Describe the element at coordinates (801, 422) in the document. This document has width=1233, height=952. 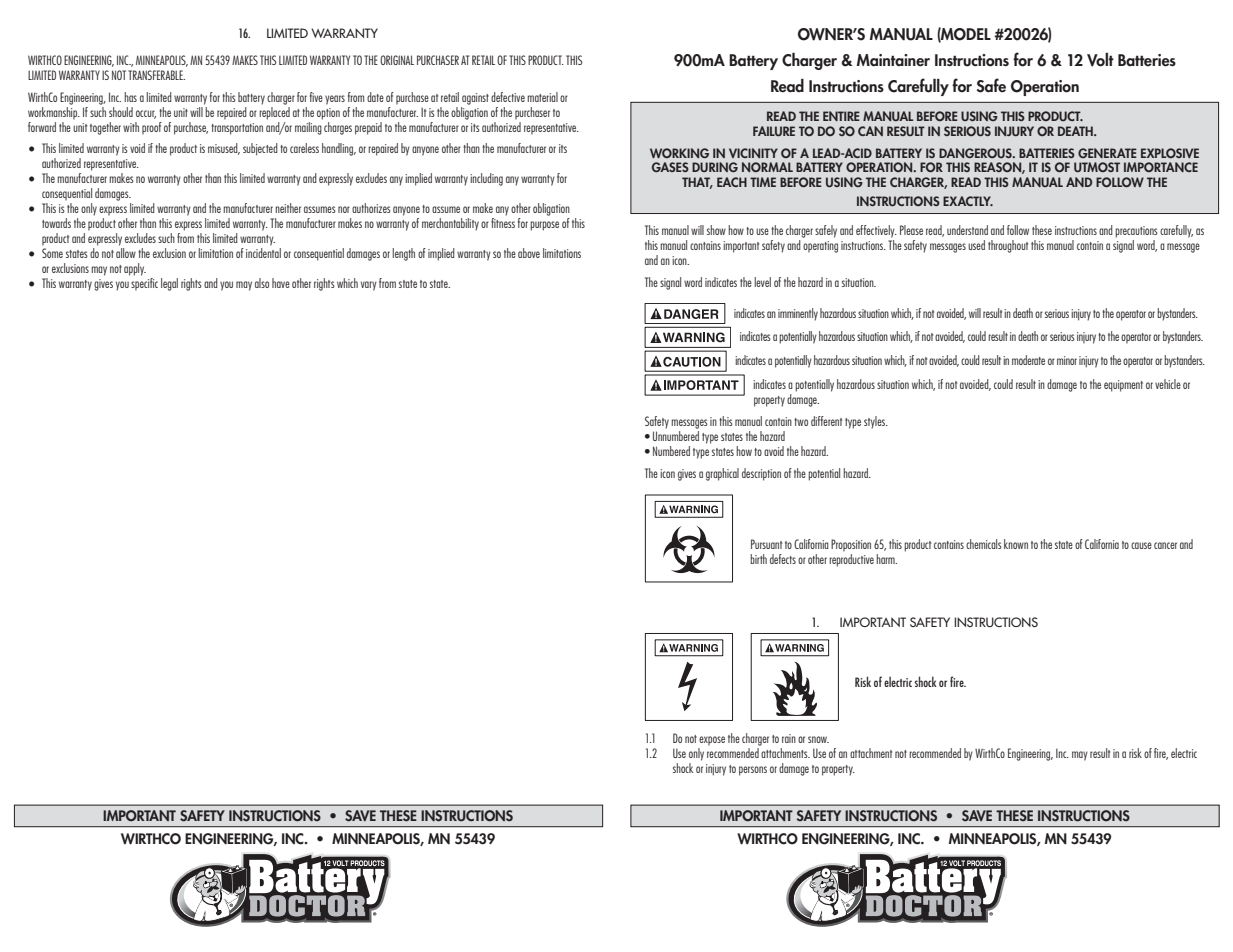
I see `two` at that location.
